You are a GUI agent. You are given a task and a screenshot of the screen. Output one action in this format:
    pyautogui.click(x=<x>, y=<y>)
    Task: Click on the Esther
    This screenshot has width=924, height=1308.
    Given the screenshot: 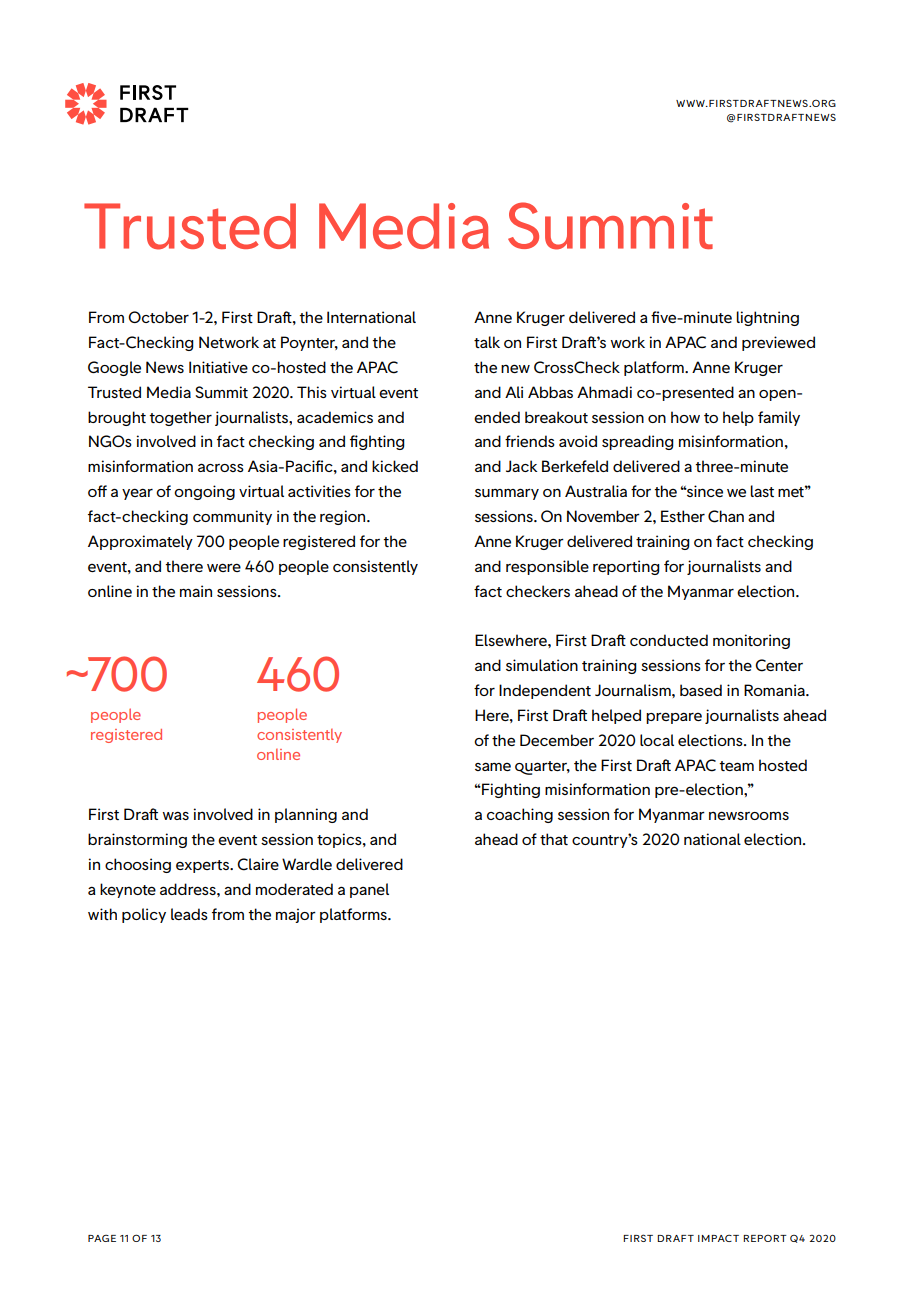 What is the action you would take?
    pyautogui.click(x=683, y=516)
